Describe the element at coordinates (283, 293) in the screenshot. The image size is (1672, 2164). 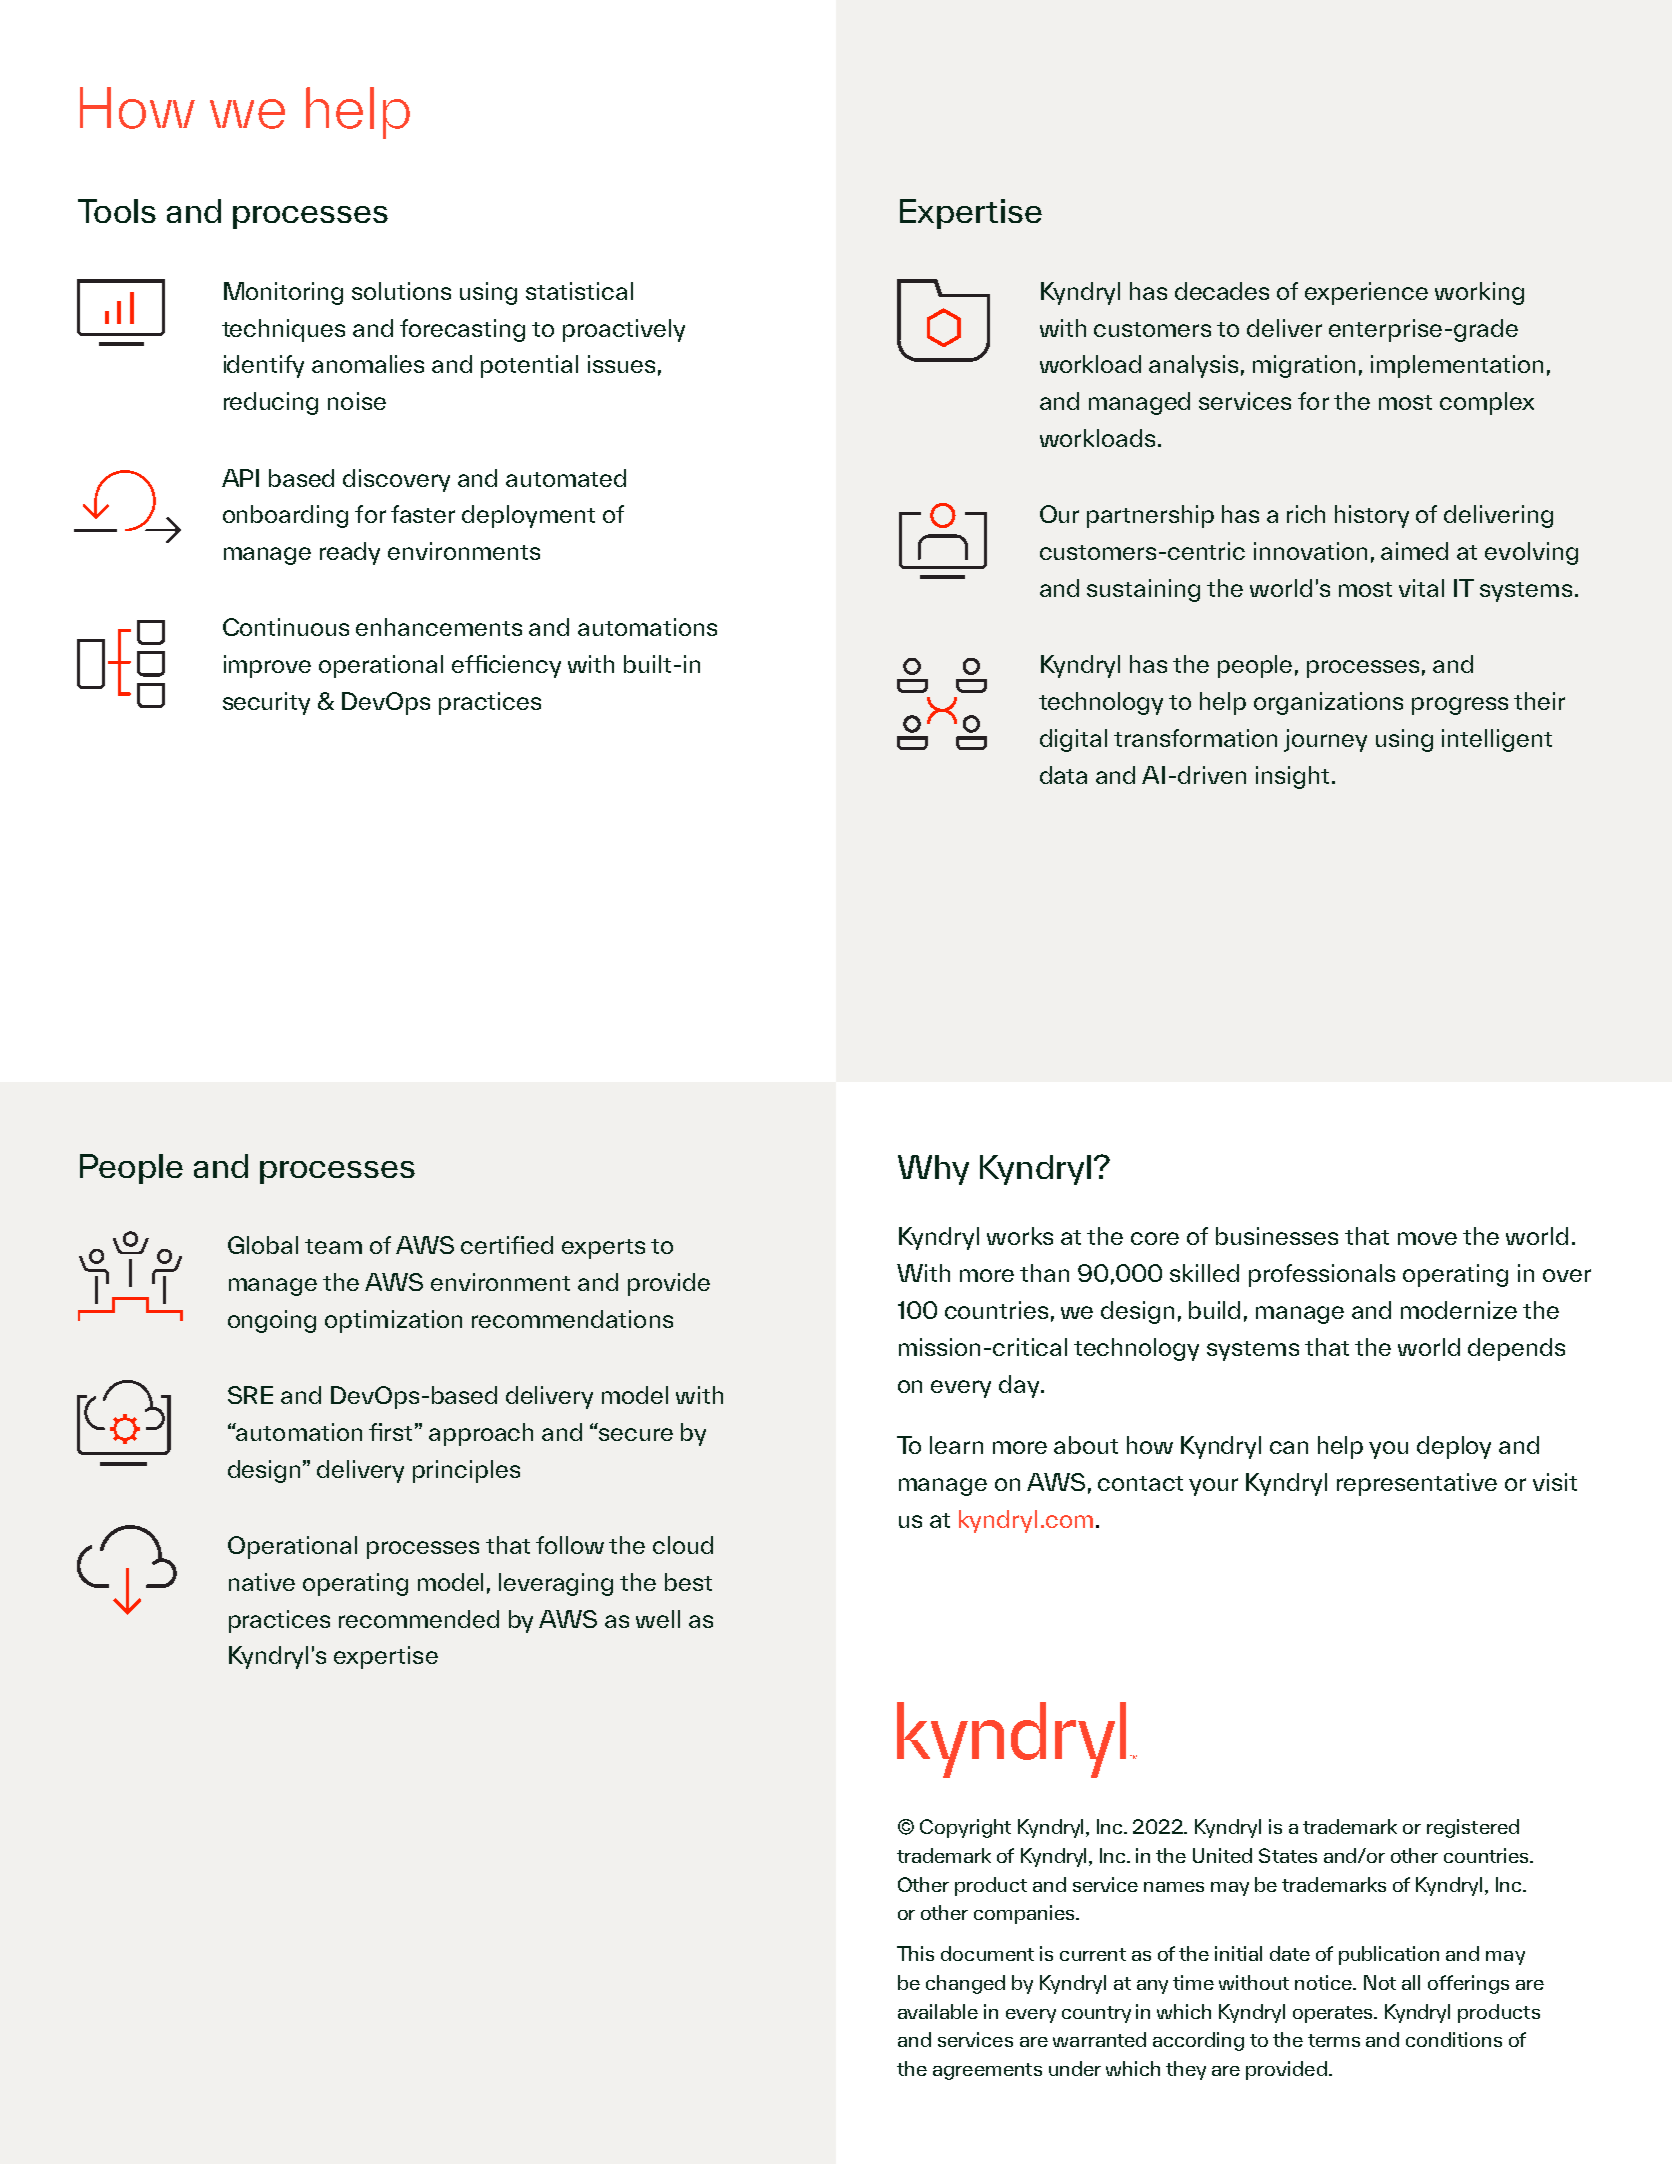
I see `Monitoring` at that location.
